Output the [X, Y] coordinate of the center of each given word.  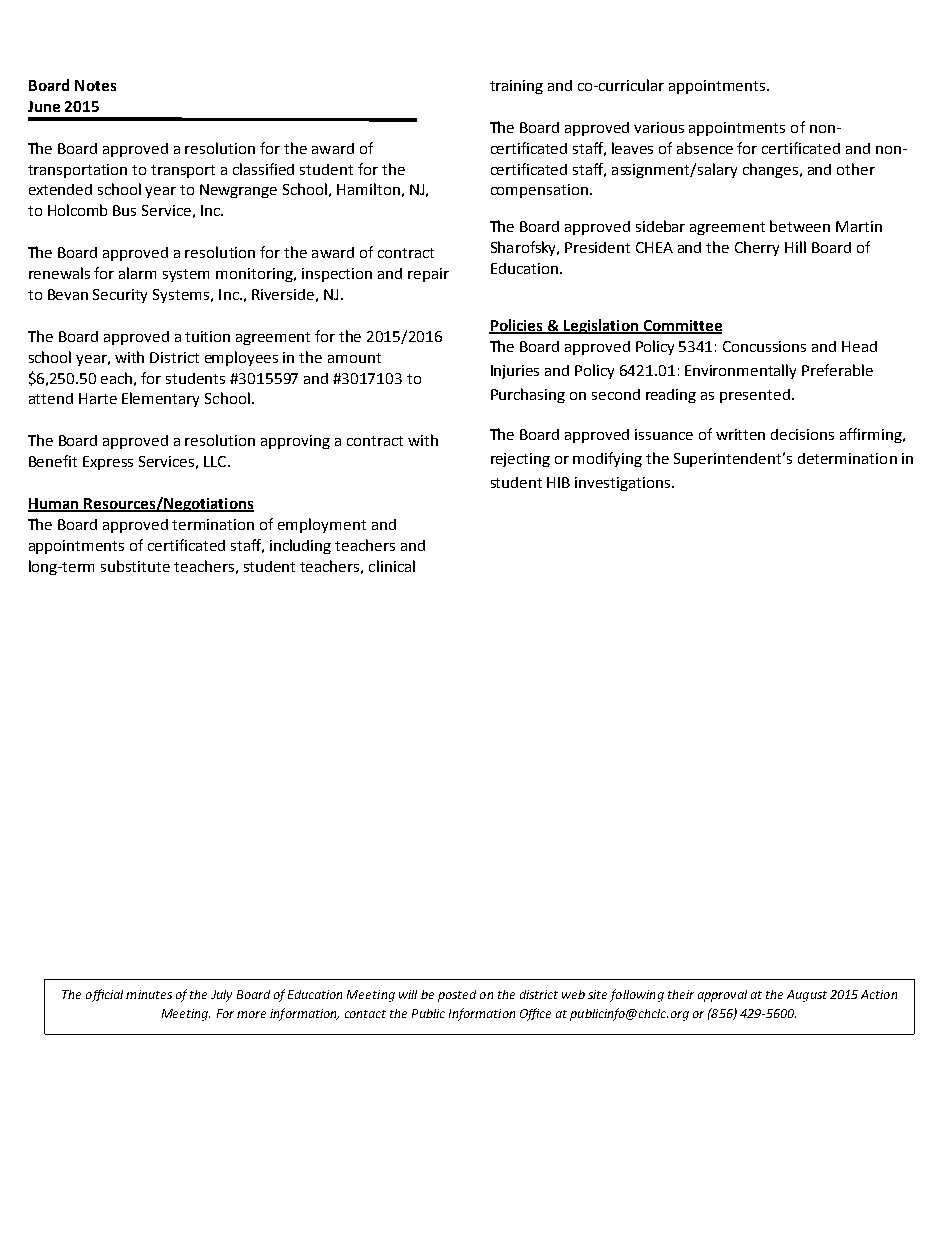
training [516, 87]
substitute [135, 566]
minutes [149, 994]
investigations [624, 484]
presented [755, 396]
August [807, 996]
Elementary [160, 399]
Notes [95, 85]
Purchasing [528, 395]
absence [705, 148]
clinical [392, 566]
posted [457, 996]
